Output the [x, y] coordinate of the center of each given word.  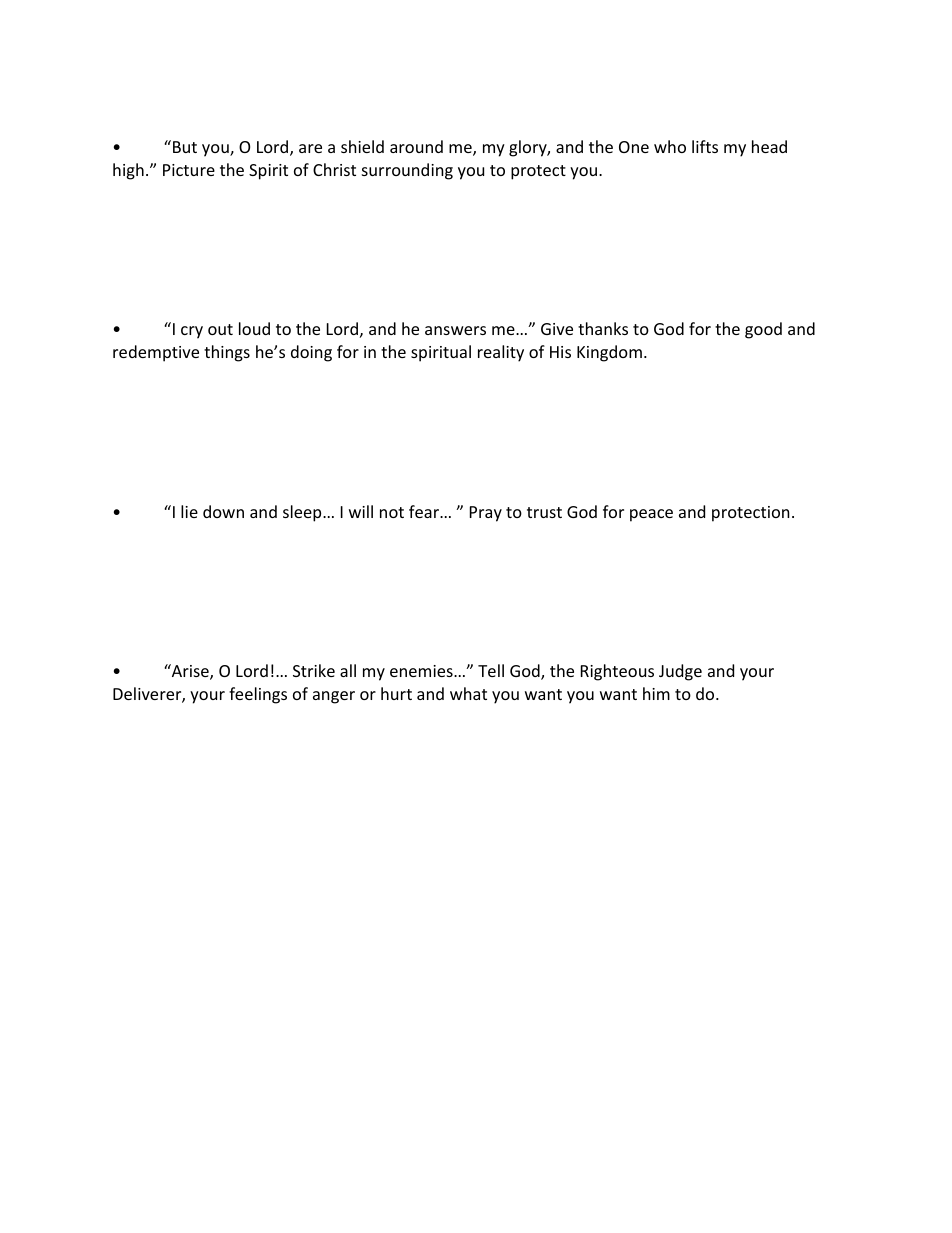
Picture [189, 170]
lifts [705, 146]
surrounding [407, 171]
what [468, 693]
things [227, 353]
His [560, 352]
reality [501, 353]
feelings [258, 695]
